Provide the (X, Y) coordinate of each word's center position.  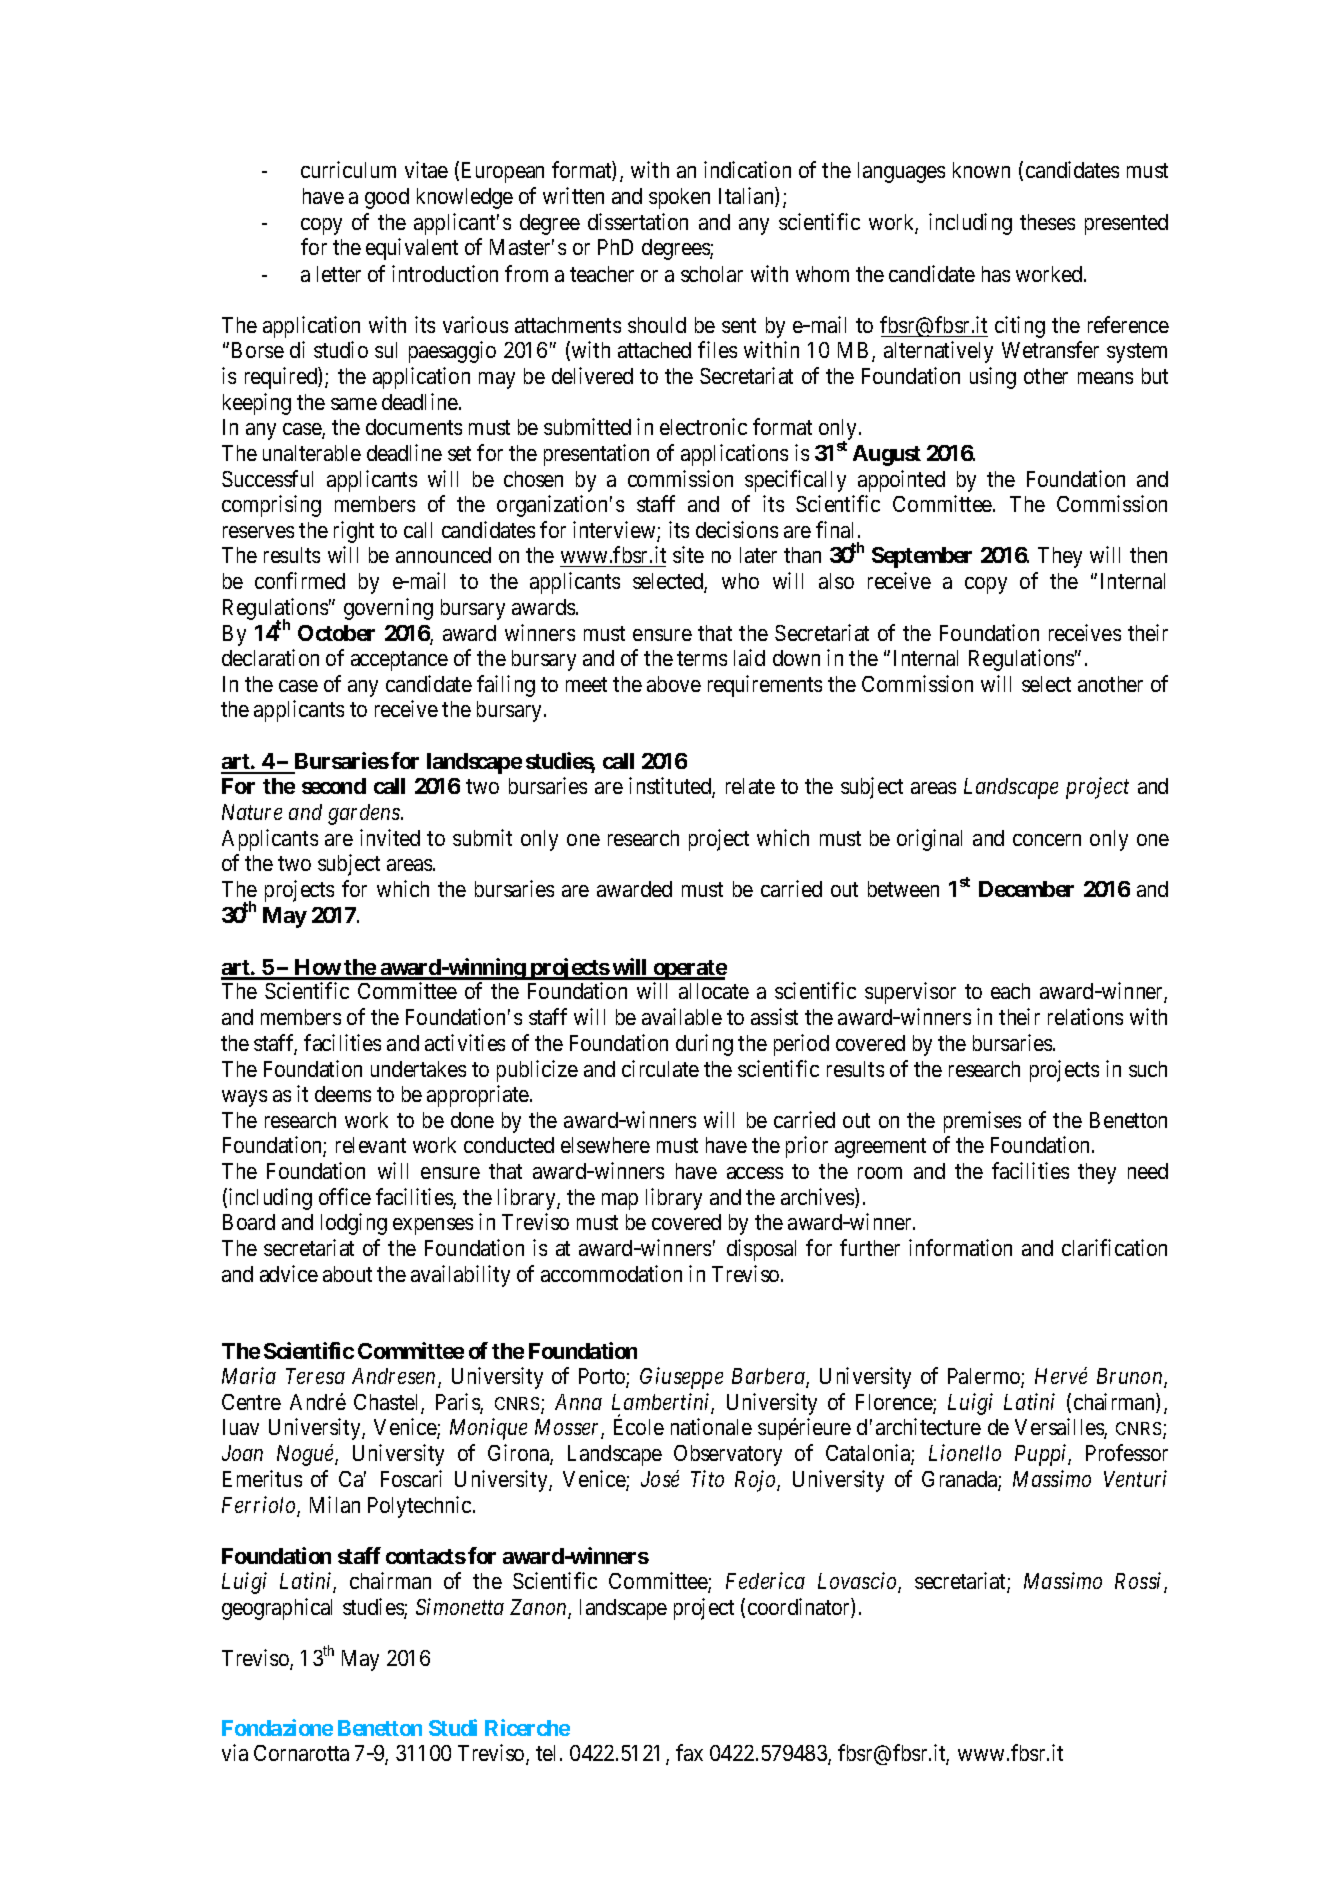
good (387, 198)
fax (689, 1752)
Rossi (1140, 1583)
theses (1047, 222)
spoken (679, 198)
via (235, 1752)
